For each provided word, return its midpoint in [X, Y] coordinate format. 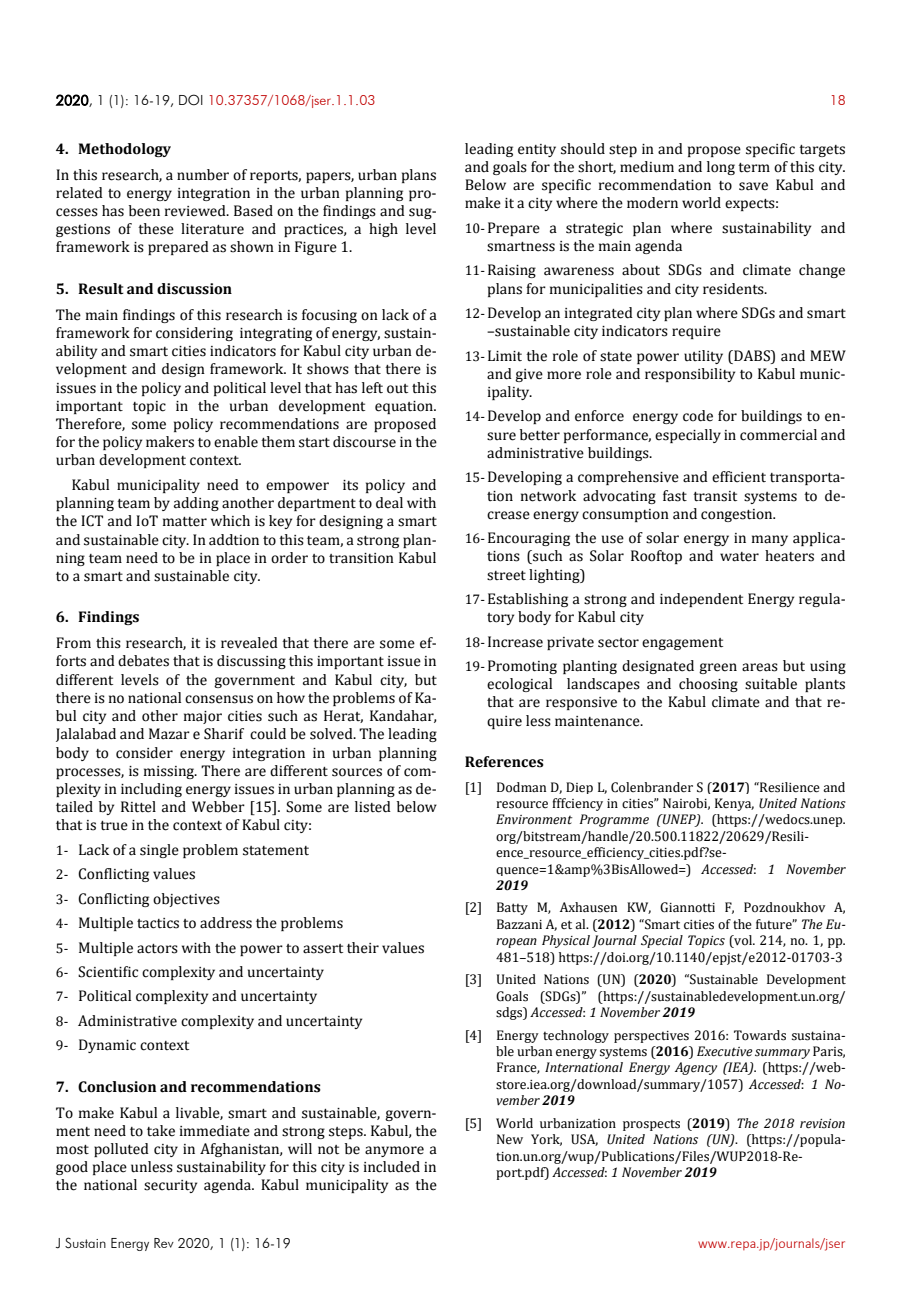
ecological [519, 685]
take [161, 1131]
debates [143, 661]
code [698, 416]
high [383, 230]
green [718, 668]
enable [236, 442]
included [392, 1167]
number [203, 175]
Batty [512, 908]
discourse [364, 442]
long [721, 168]
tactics [158, 923]
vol [743, 941]
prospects [651, 1125]
